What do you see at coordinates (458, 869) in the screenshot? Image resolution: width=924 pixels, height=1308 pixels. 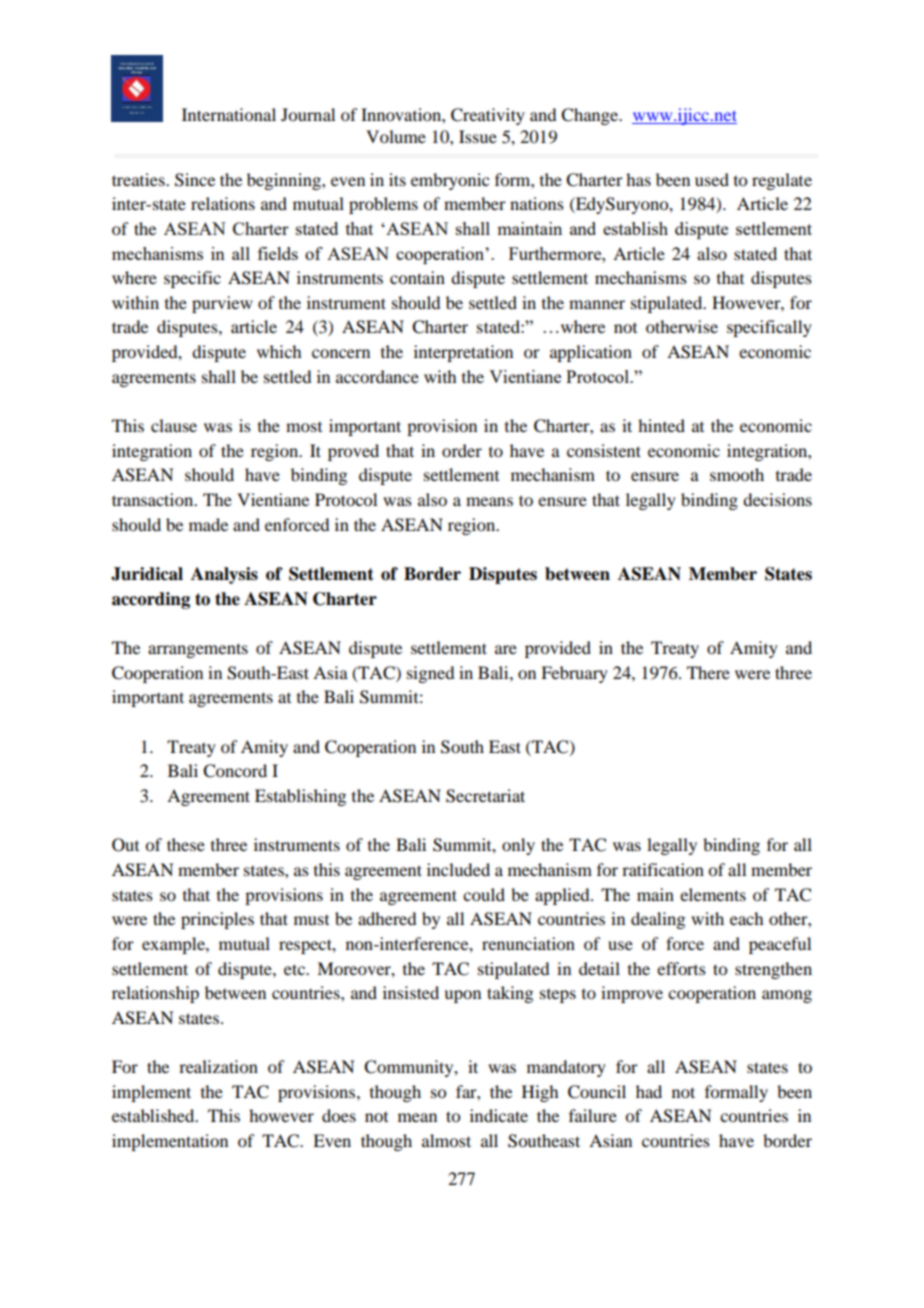 I see `included` at bounding box center [458, 869].
